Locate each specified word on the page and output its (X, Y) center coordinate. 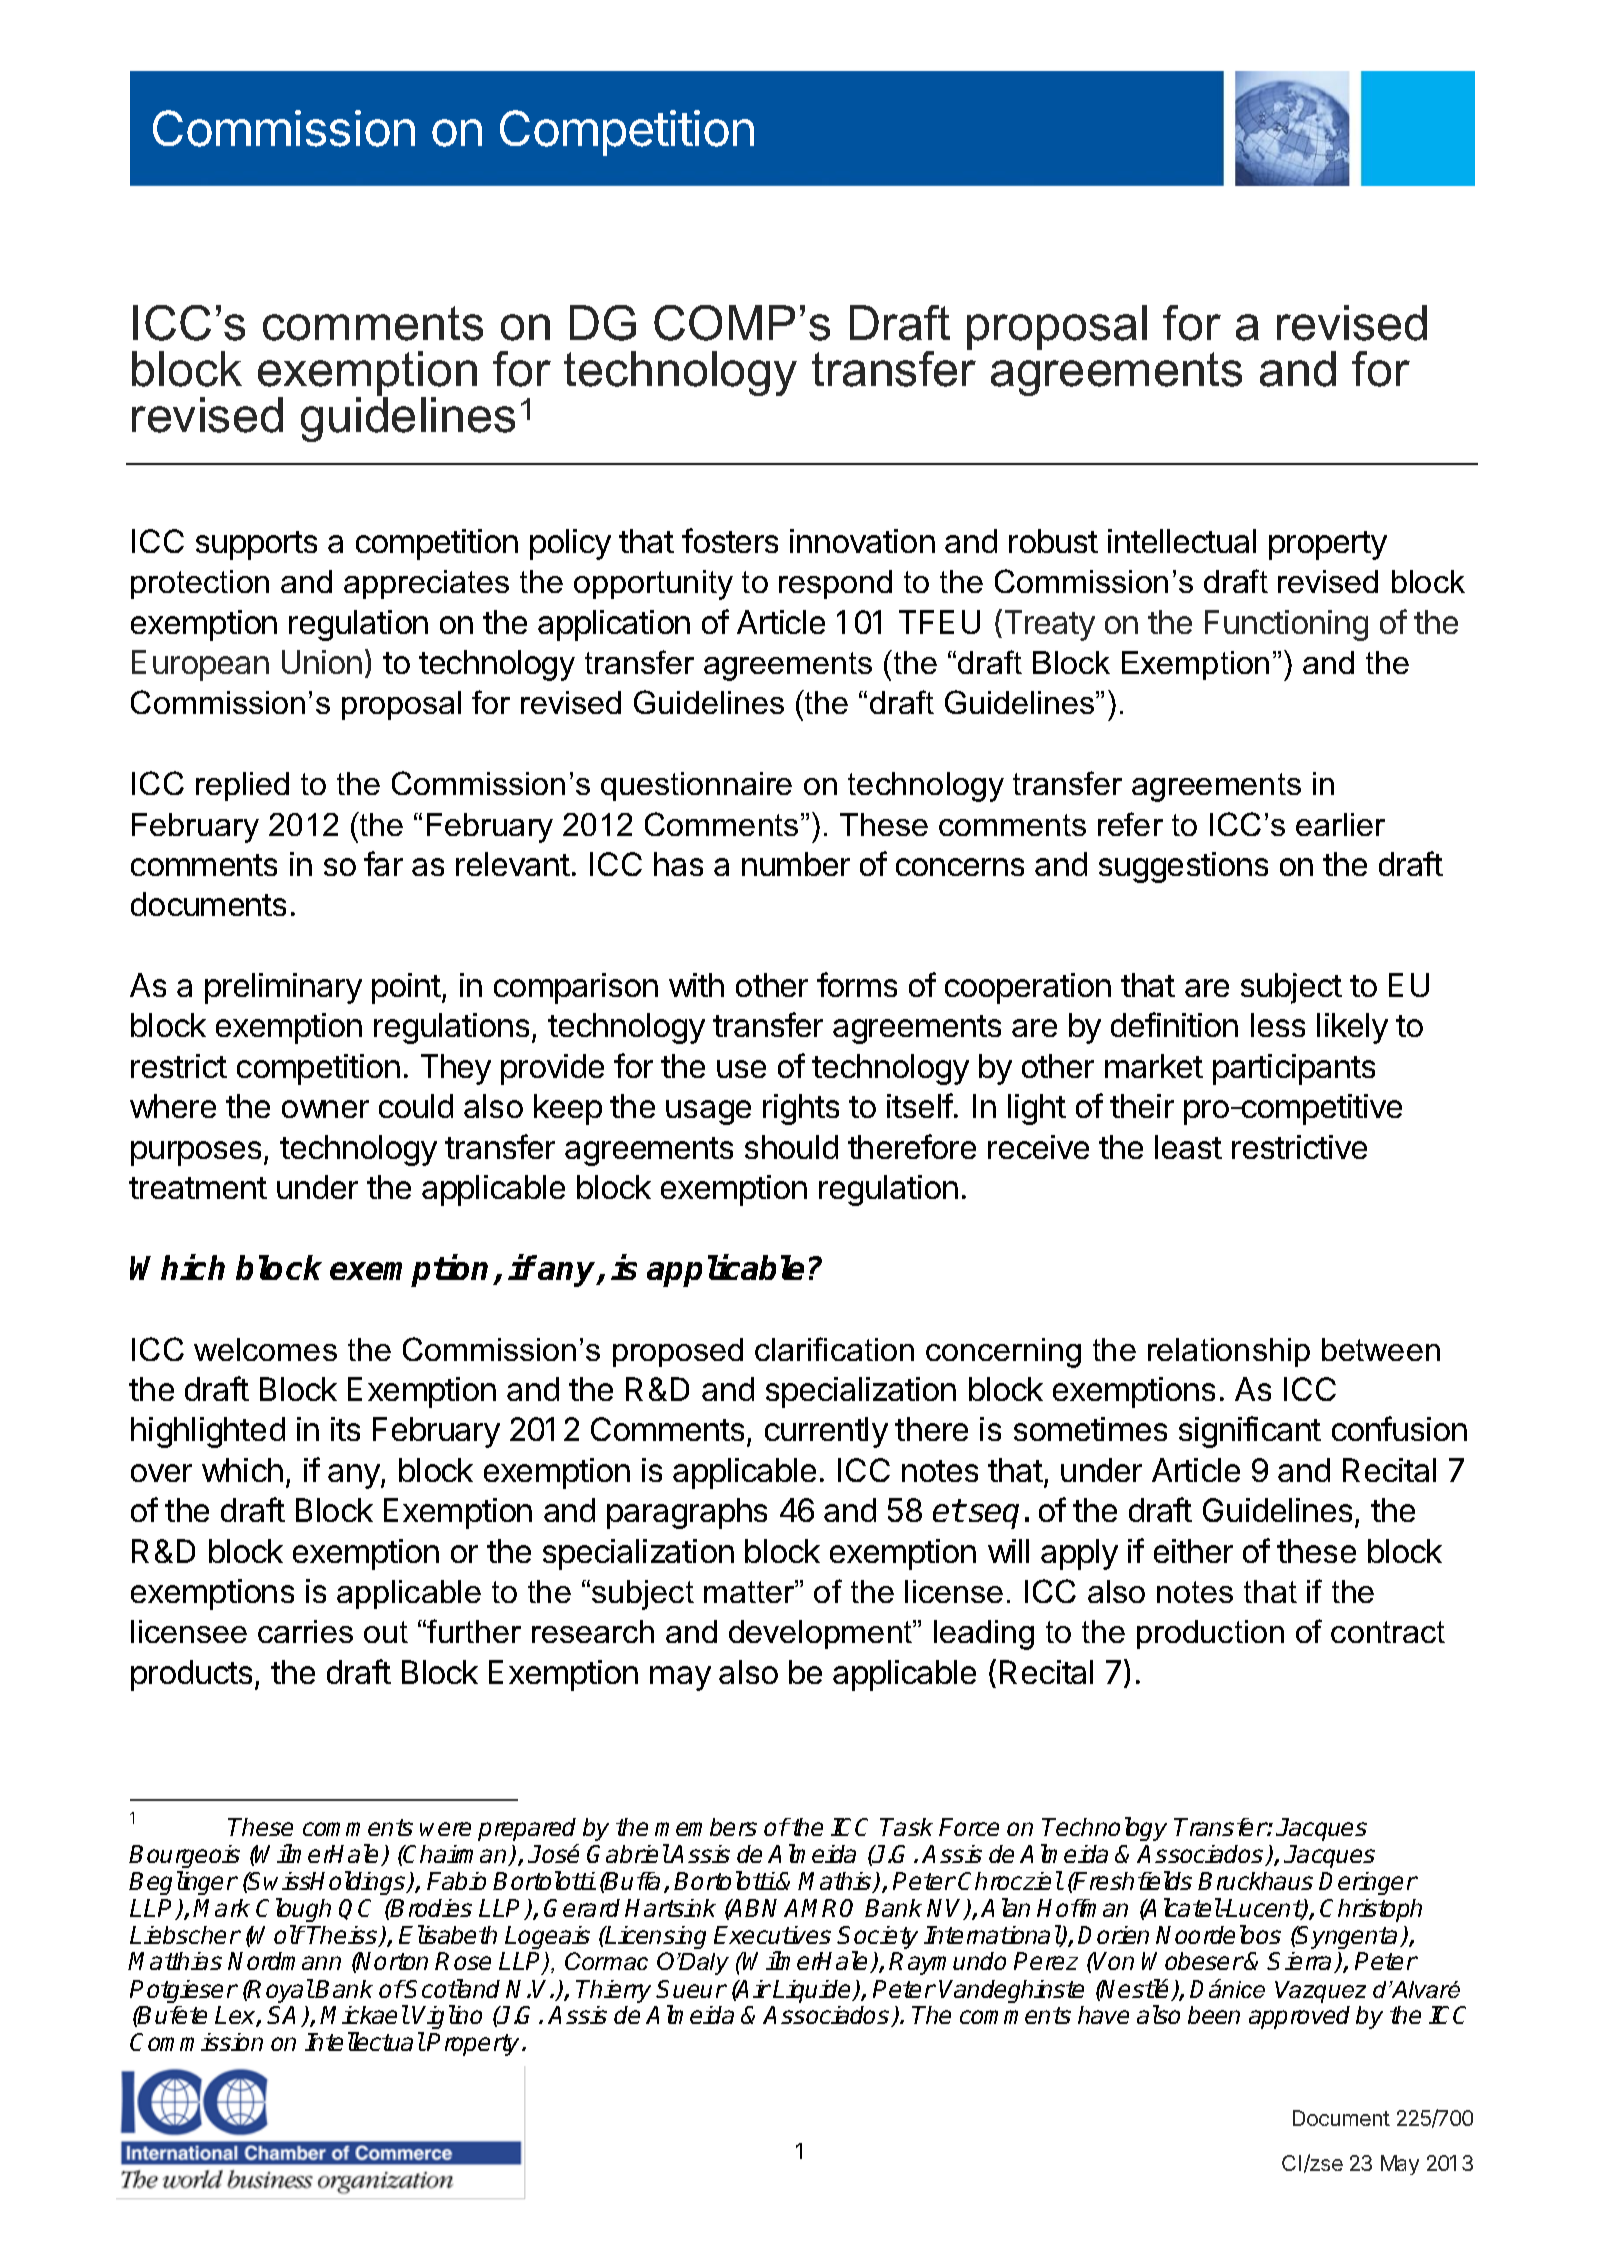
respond (835, 584)
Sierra (1301, 1962)
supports (256, 545)
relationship (1229, 1352)
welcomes (265, 1349)
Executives (772, 1935)
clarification (834, 1349)
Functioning (1286, 625)
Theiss (343, 1936)
